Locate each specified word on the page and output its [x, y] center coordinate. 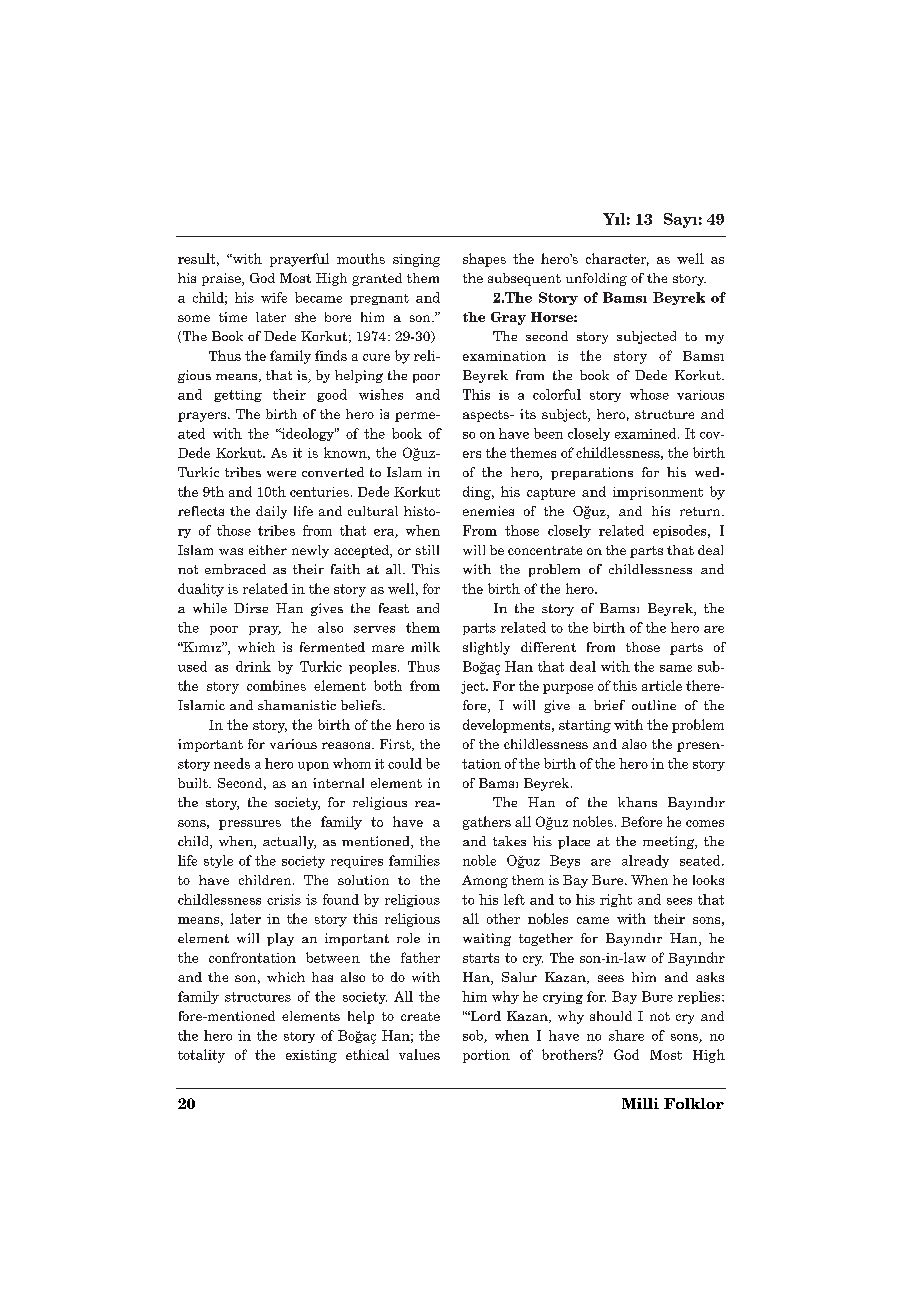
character [617, 259]
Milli [640, 1103]
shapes [484, 260]
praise [222, 279]
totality [201, 1056]
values [419, 1054]
